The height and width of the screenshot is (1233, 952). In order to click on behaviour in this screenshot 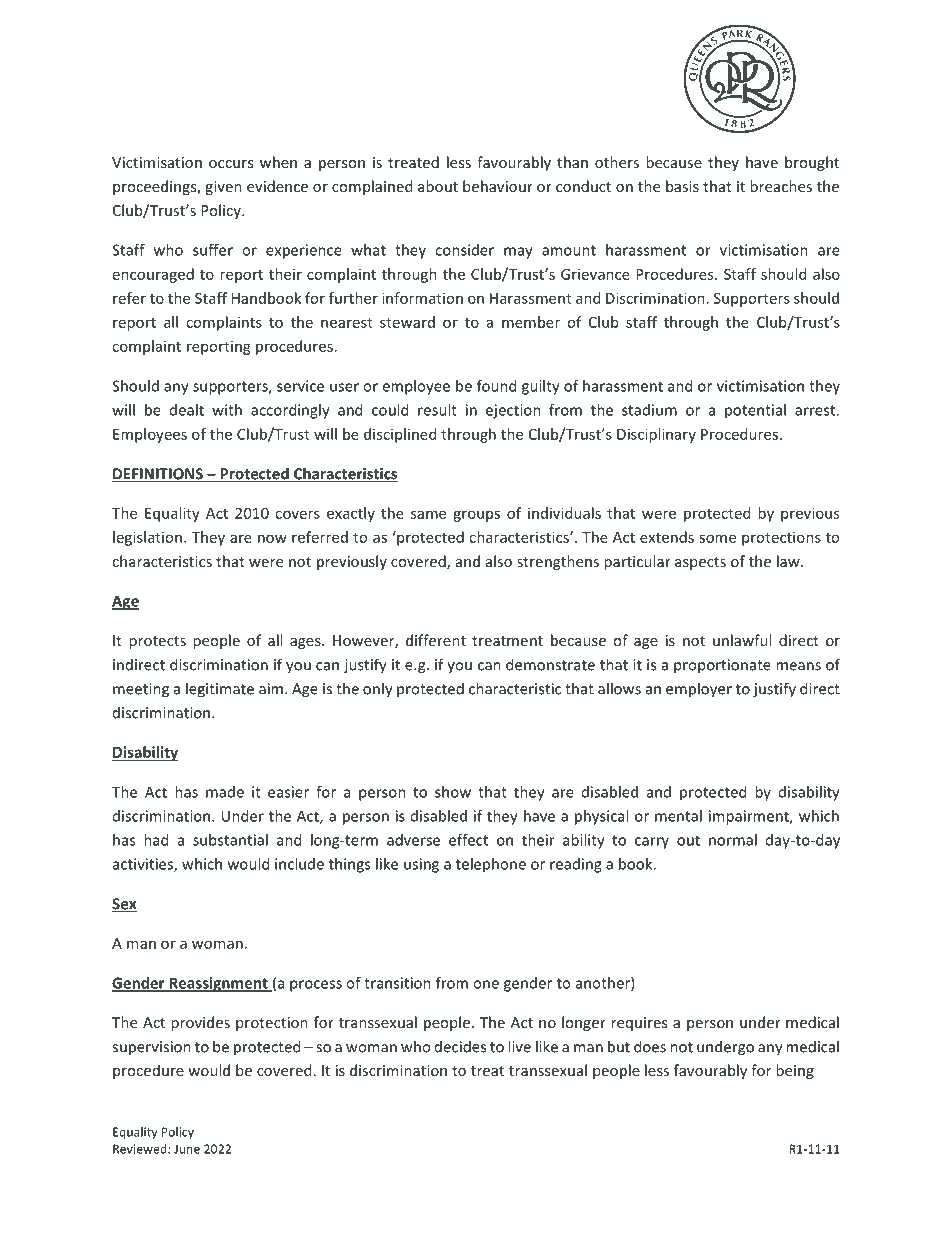, I will do `click(498, 186)`.
